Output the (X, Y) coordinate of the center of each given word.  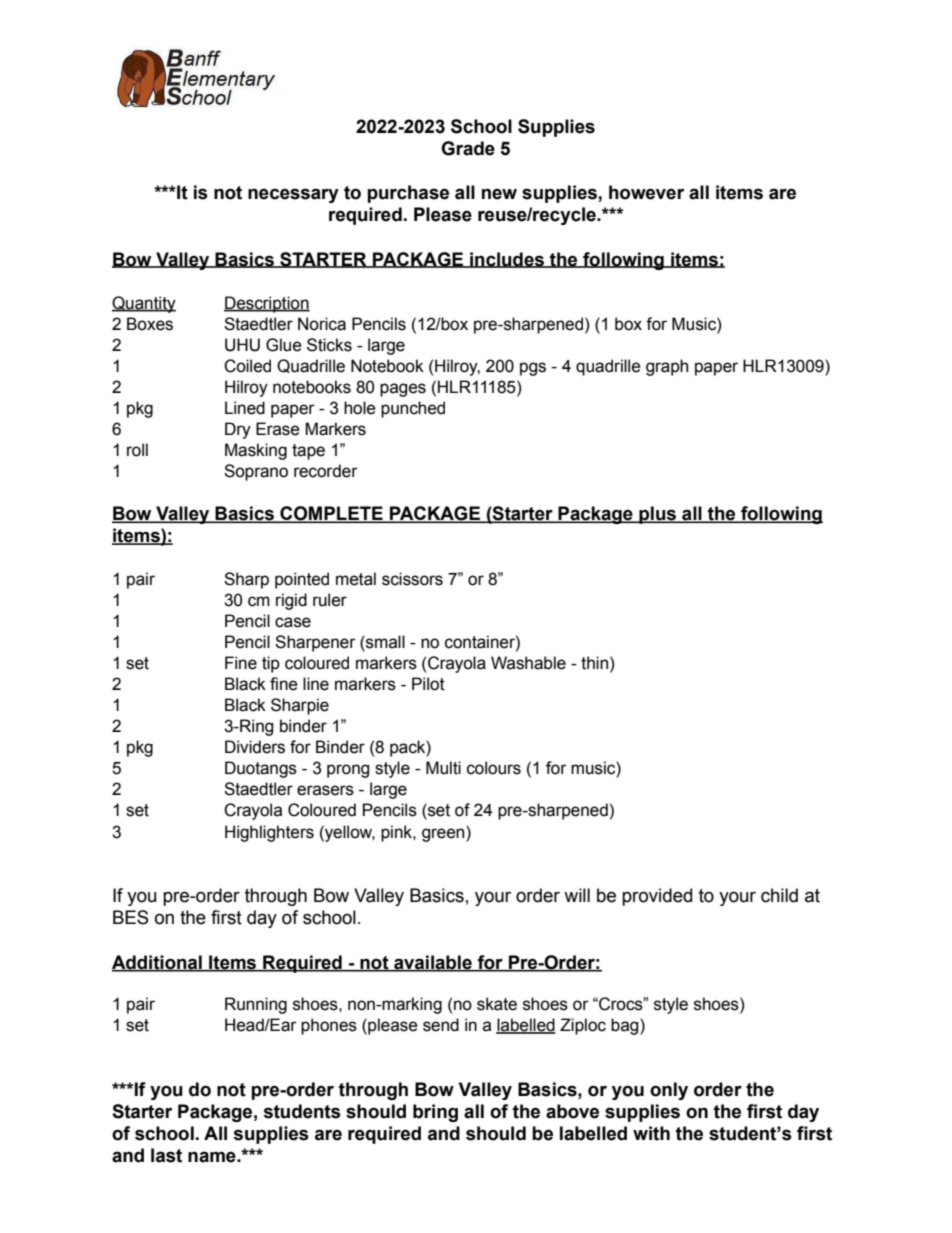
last (166, 1155)
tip (271, 664)
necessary (293, 195)
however (646, 192)
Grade (468, 148)
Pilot (428, 684)
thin (594, 663)
